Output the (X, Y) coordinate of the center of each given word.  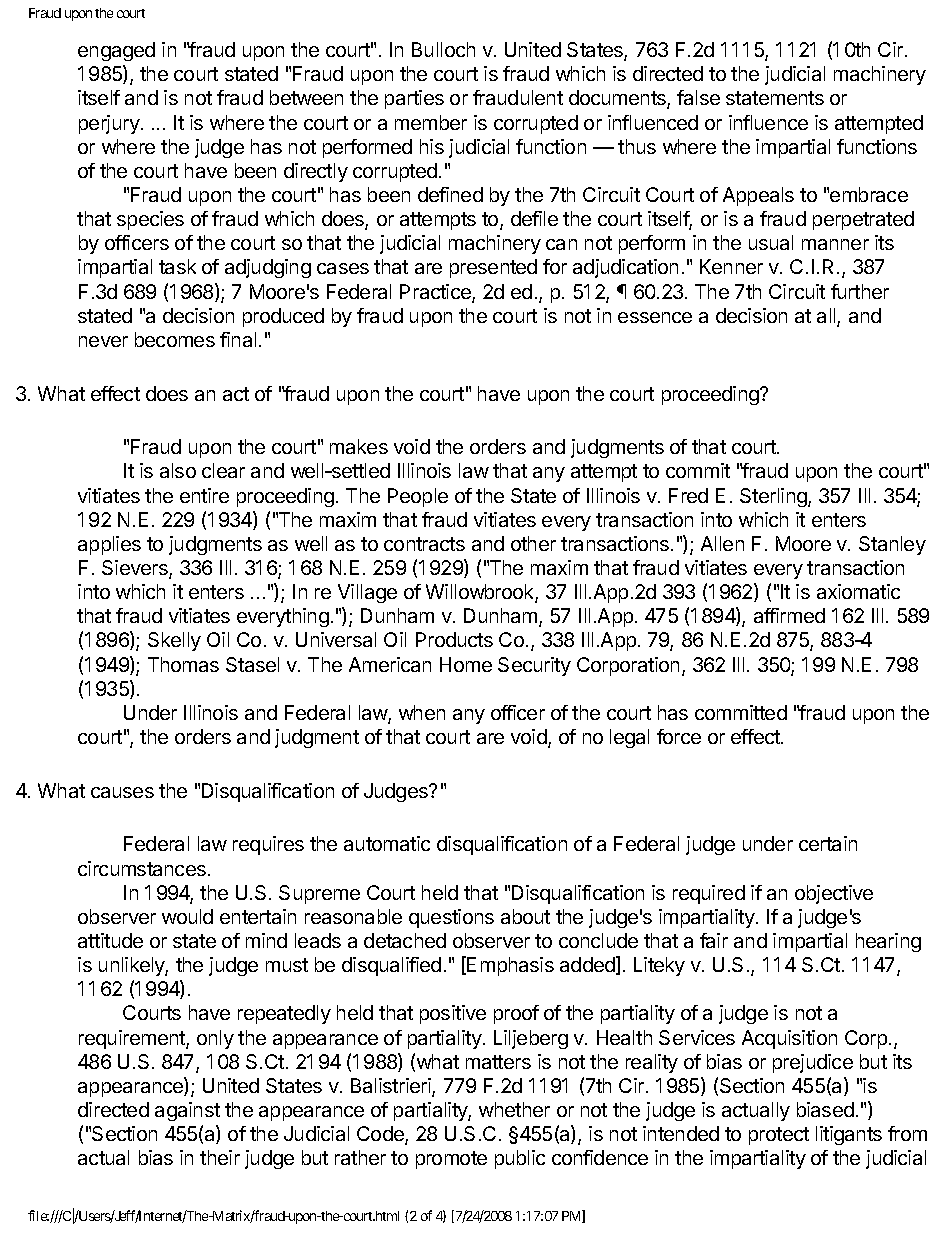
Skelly (174, 641)
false (698, 97)
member (431, 122)
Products (454, 639)
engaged (116, 51)
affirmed (789, 615)
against (187, 1111)
